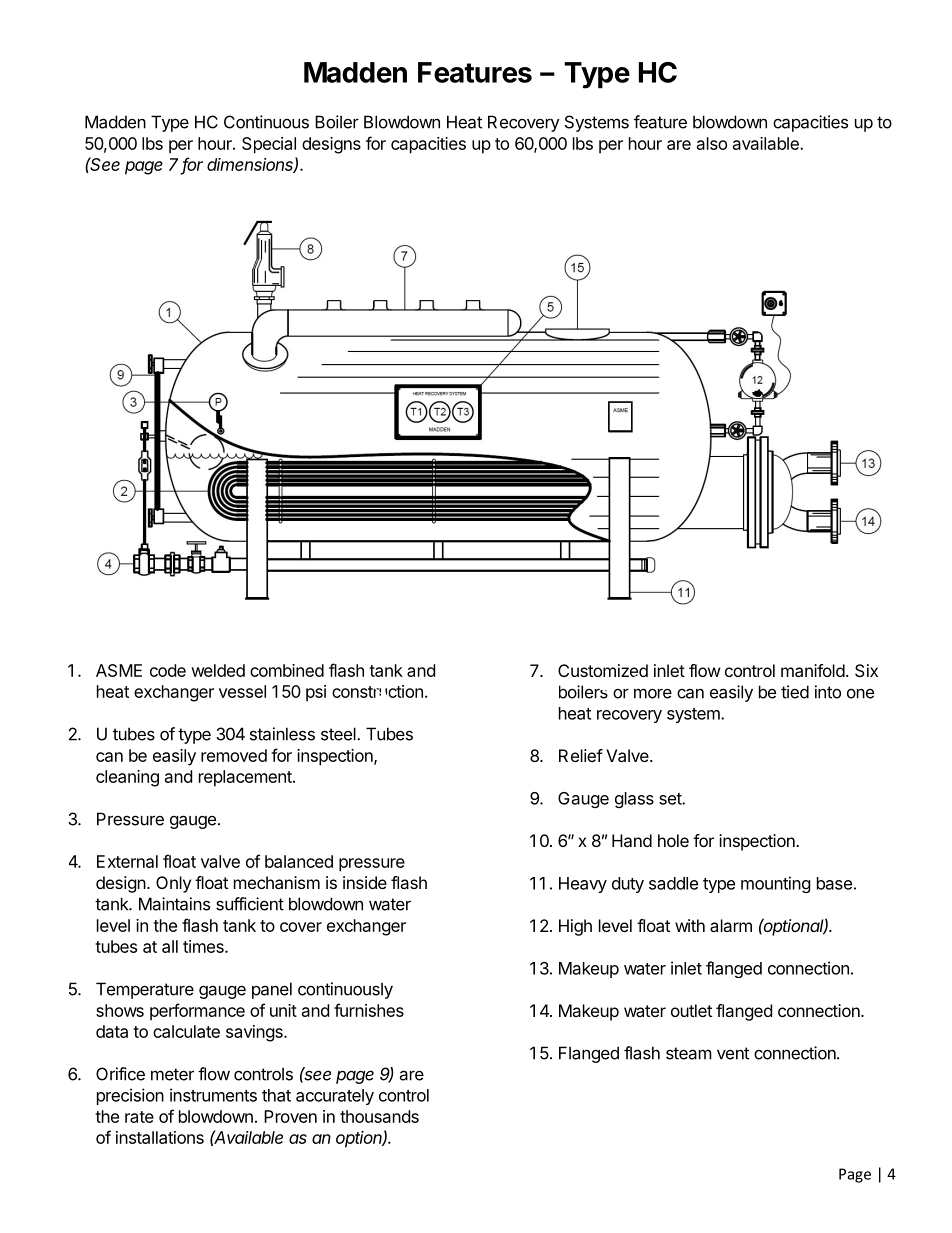 This screenshot has height=1233, width=952. Describe the element at coordinates (269, 145) in the screenshot. I see `Special` at that location.
